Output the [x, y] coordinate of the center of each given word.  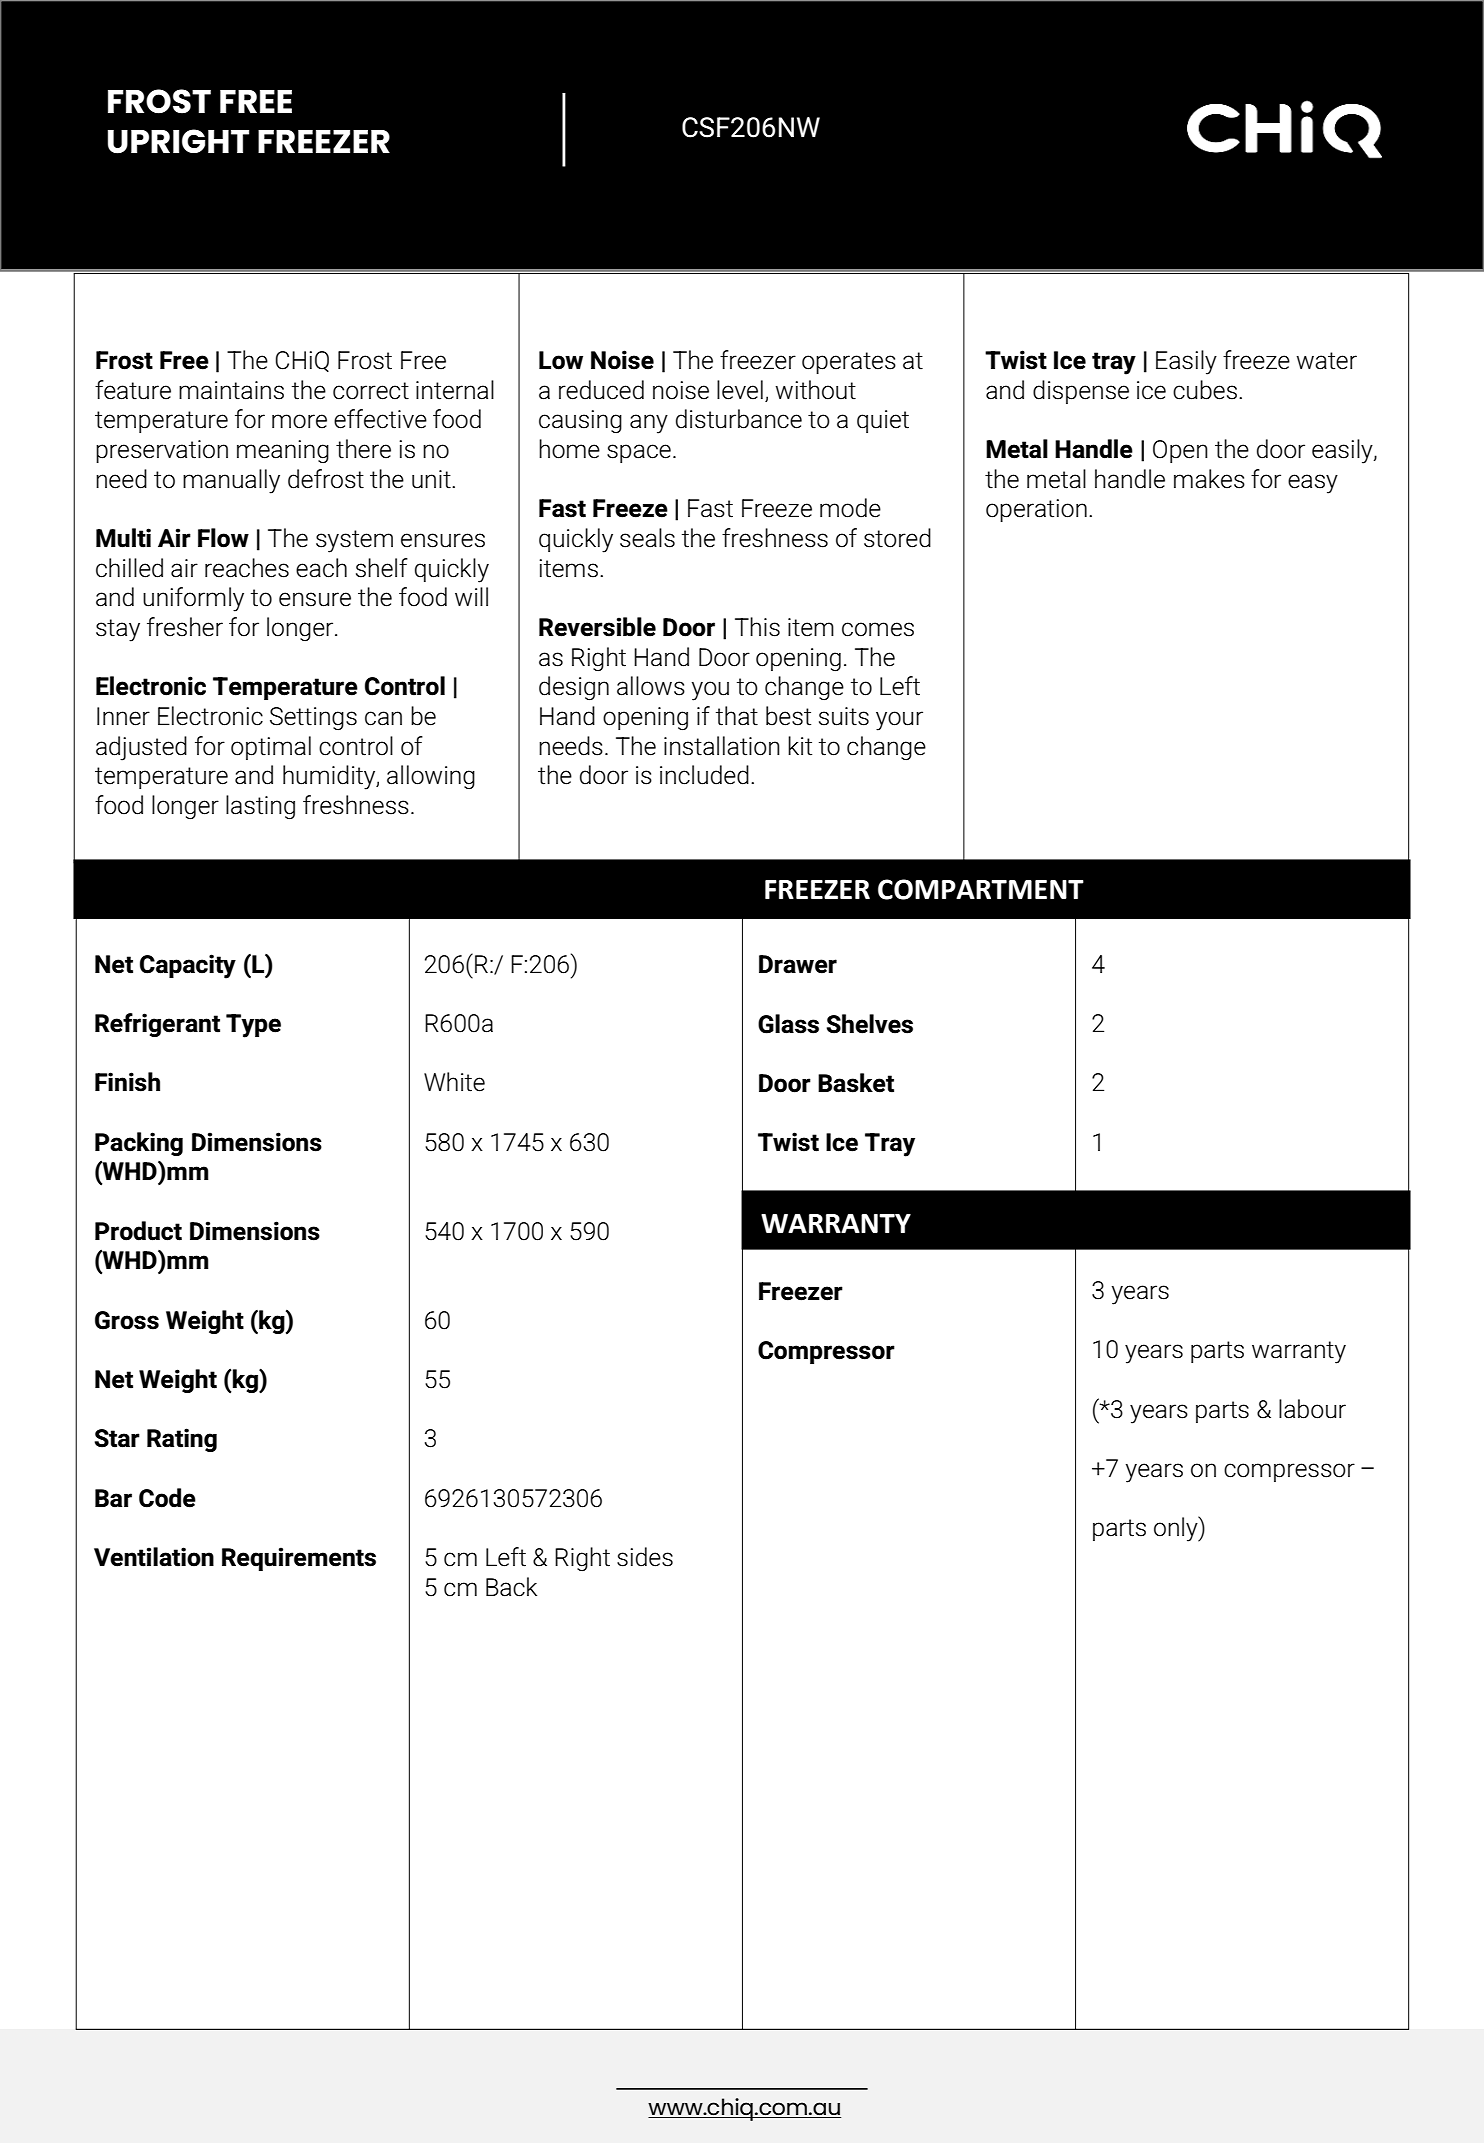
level [740, 390]
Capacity [188, 966]
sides [645, 1557]
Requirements [299, 1559]
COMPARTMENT [981, 889]
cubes [1205, 390]
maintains [231, 390]
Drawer [798, 964]
